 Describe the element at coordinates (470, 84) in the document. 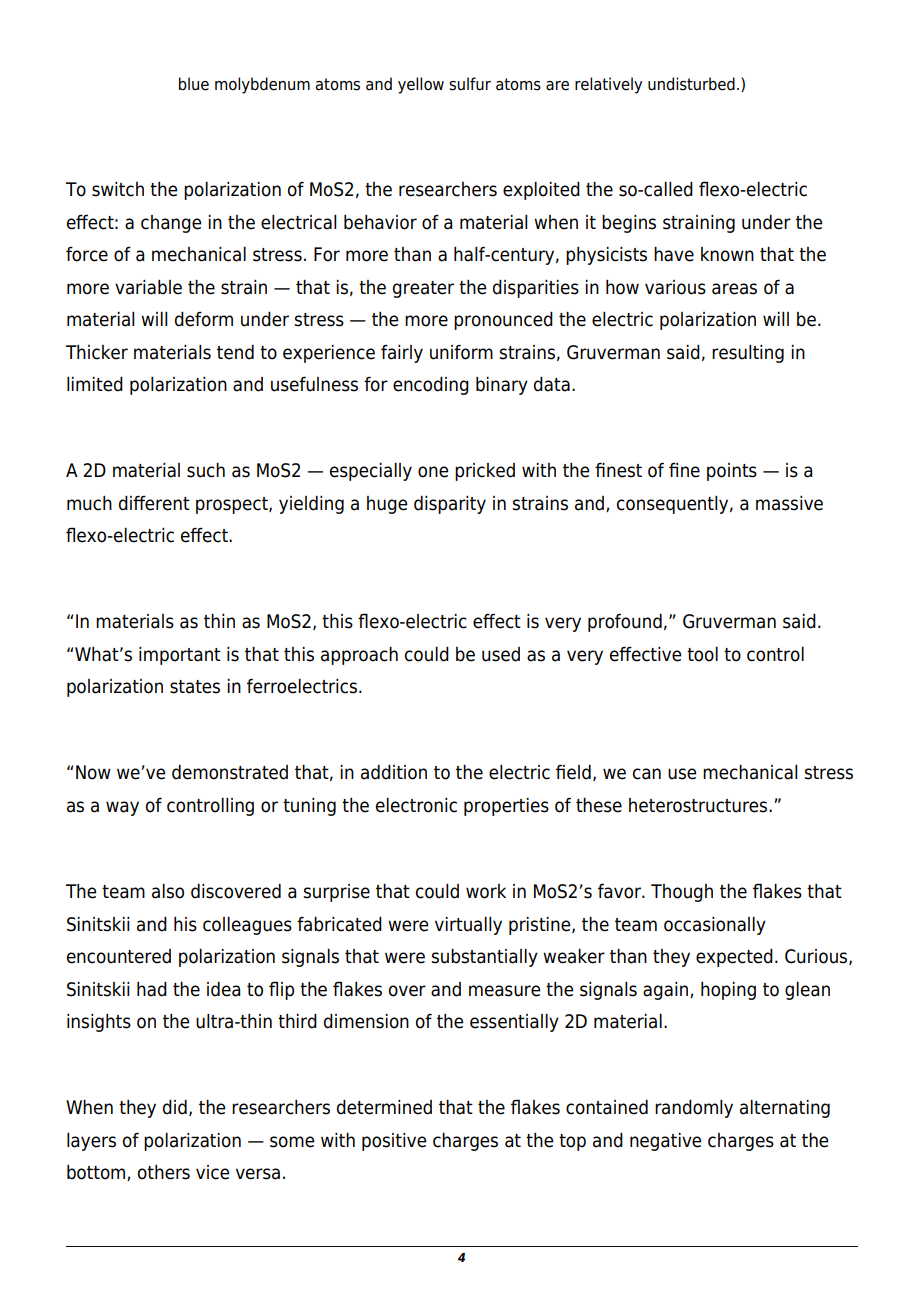

I see `sulfur` at that location.
